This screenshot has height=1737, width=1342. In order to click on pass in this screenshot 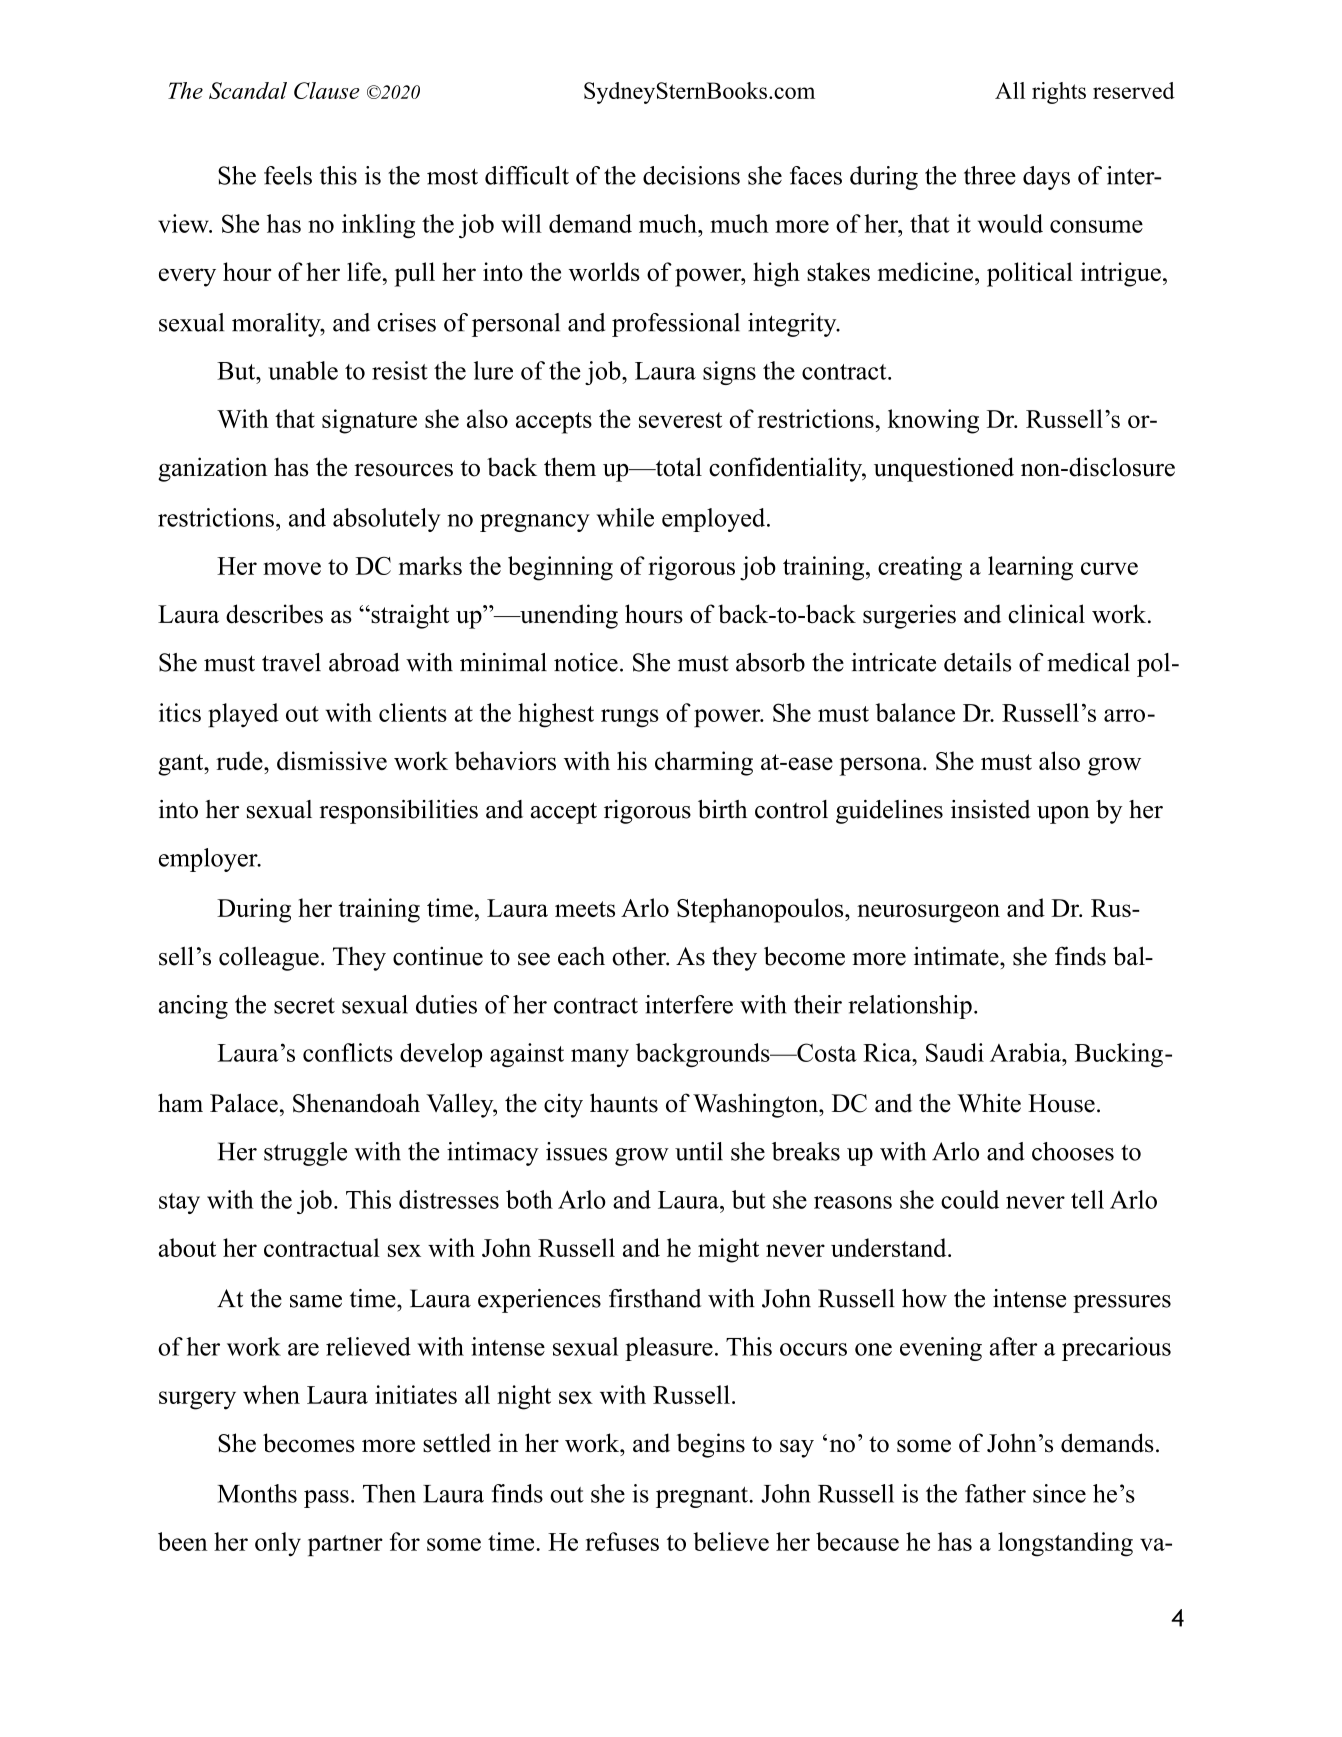, I will do `click(326, 1499)`.
